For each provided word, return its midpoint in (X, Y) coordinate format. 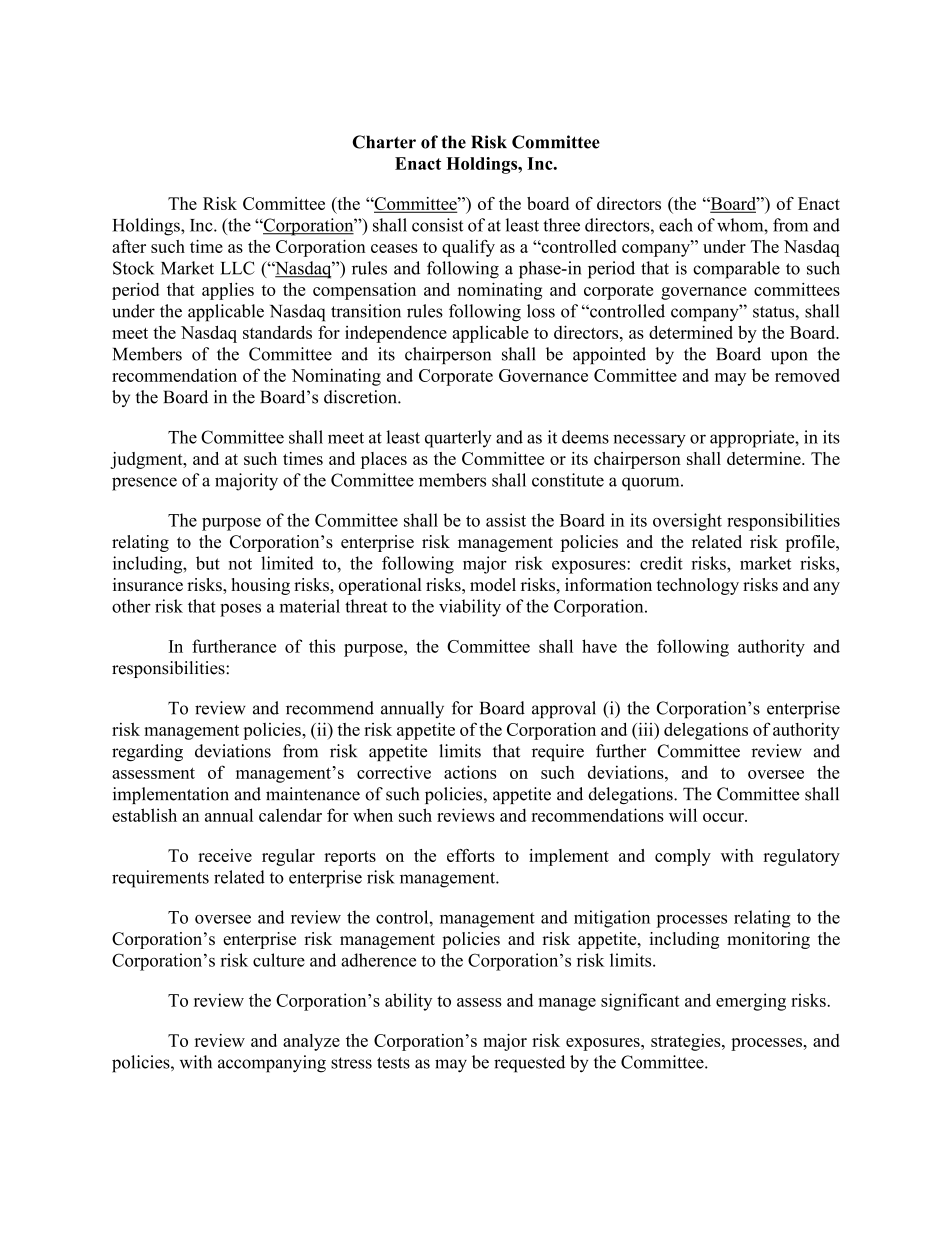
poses (240, 610)
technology (698, 586)
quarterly (458, 439)
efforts (471, 855)
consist (437, 225)
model (493, 584)
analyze (311, 1042)
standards (277, 332)
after (129, 246)
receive (225, 855)
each (676, 225)
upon (789, 357)
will (683, 815)
